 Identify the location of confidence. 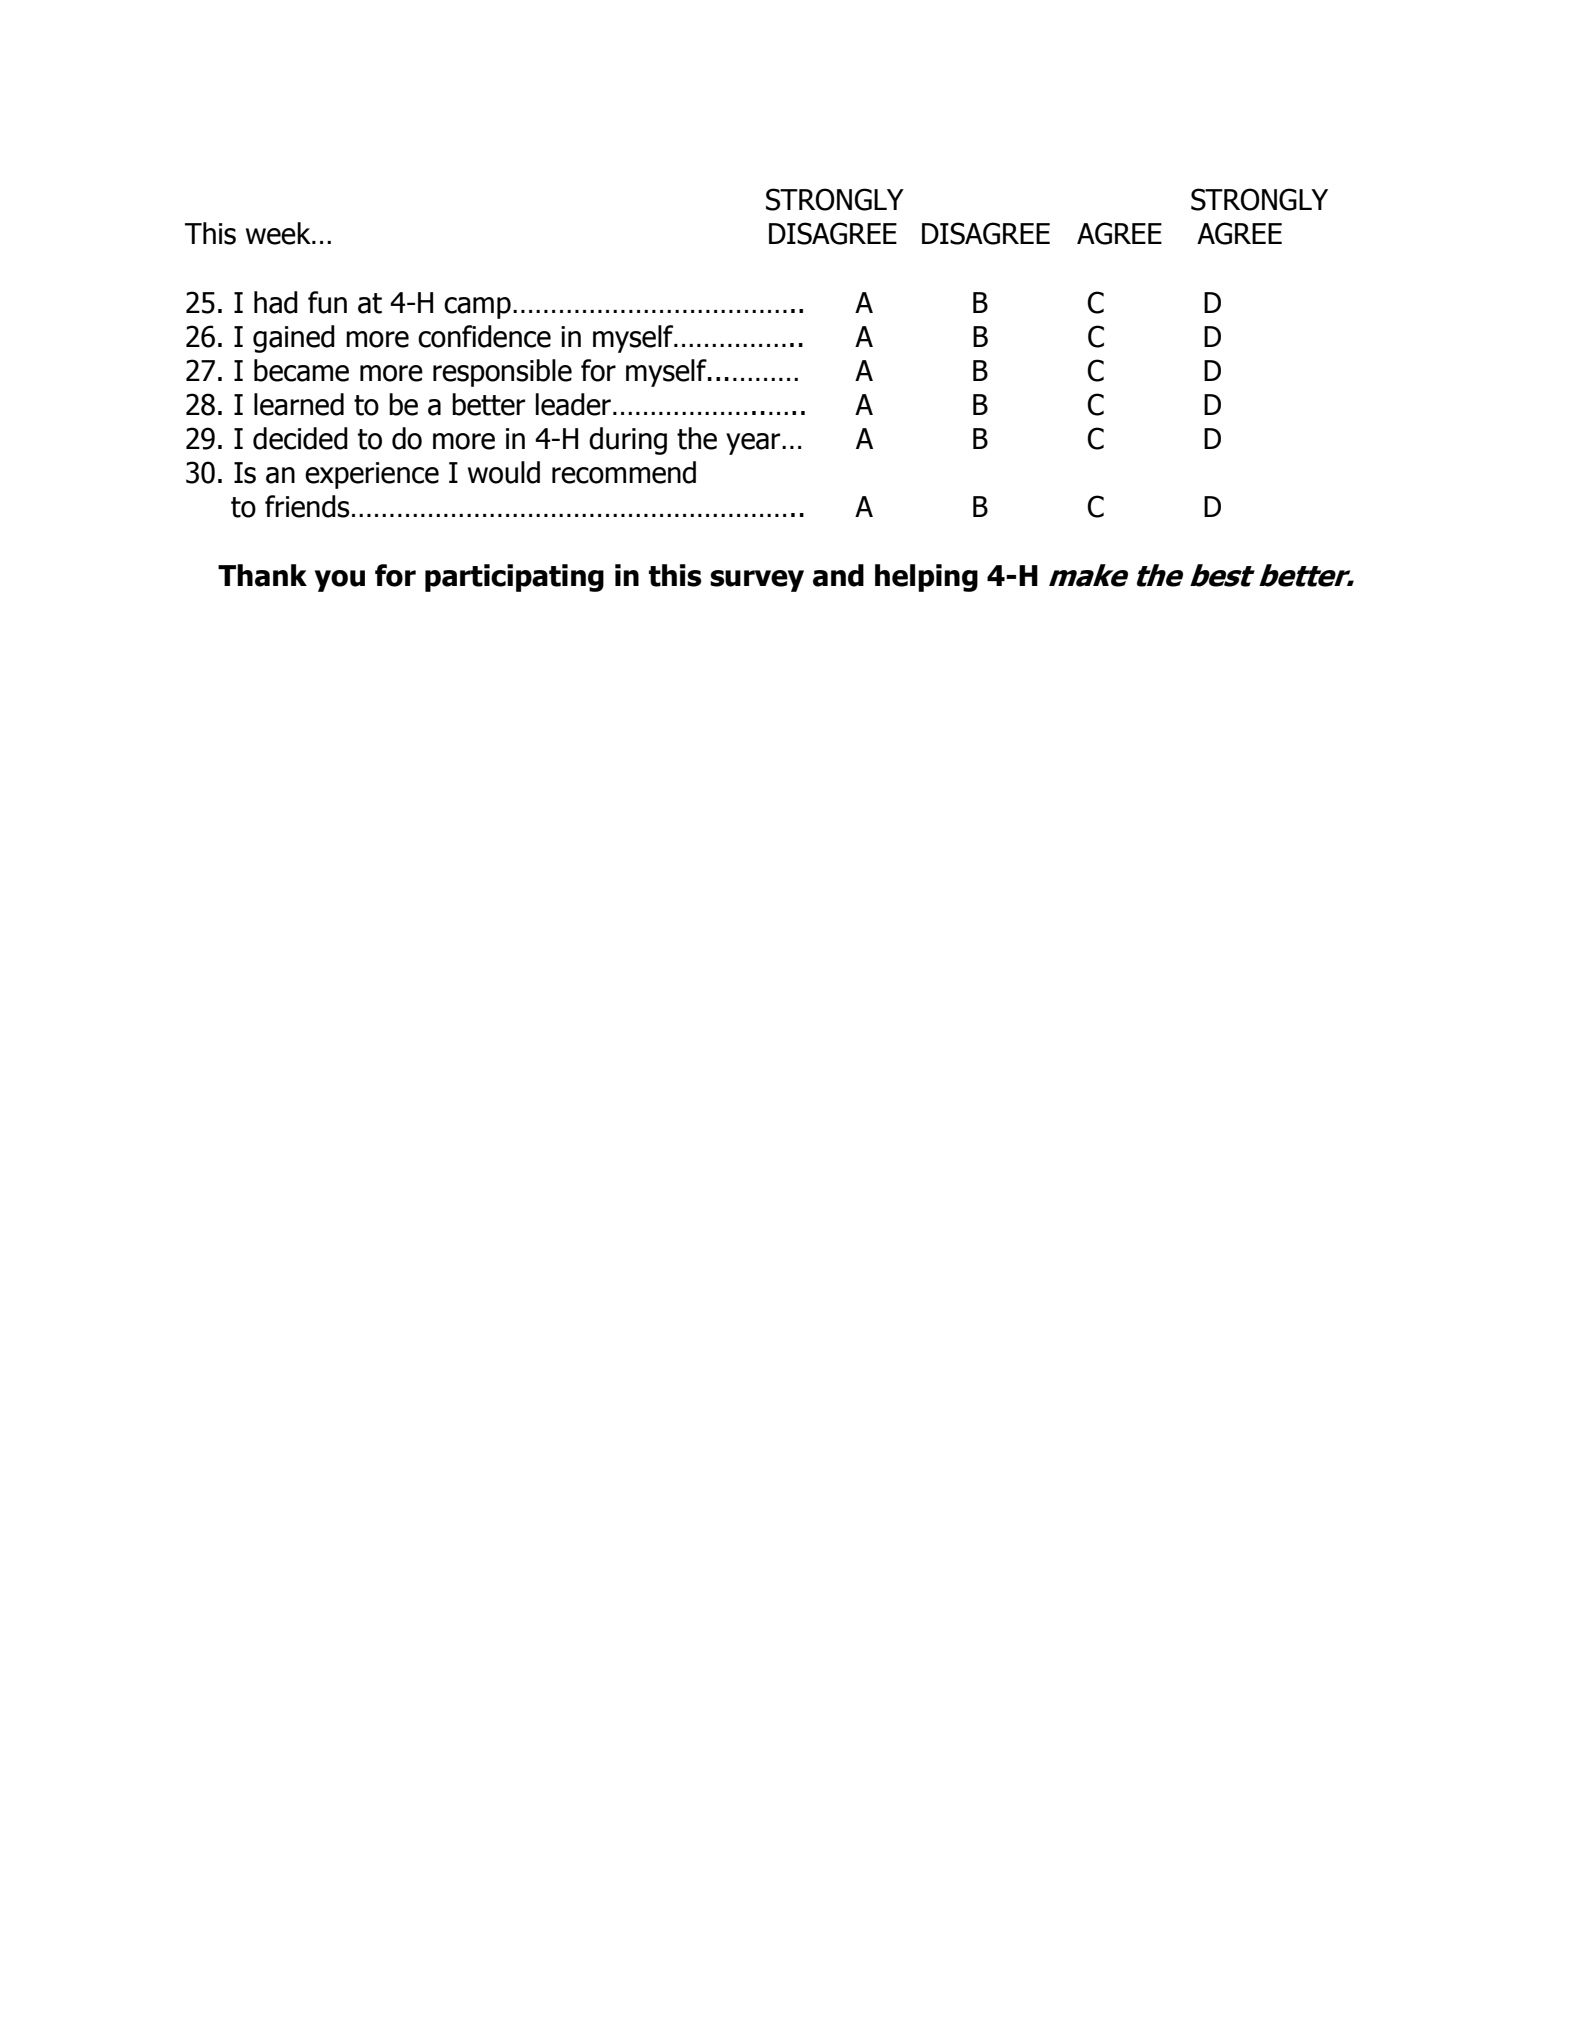
(484, 336).
